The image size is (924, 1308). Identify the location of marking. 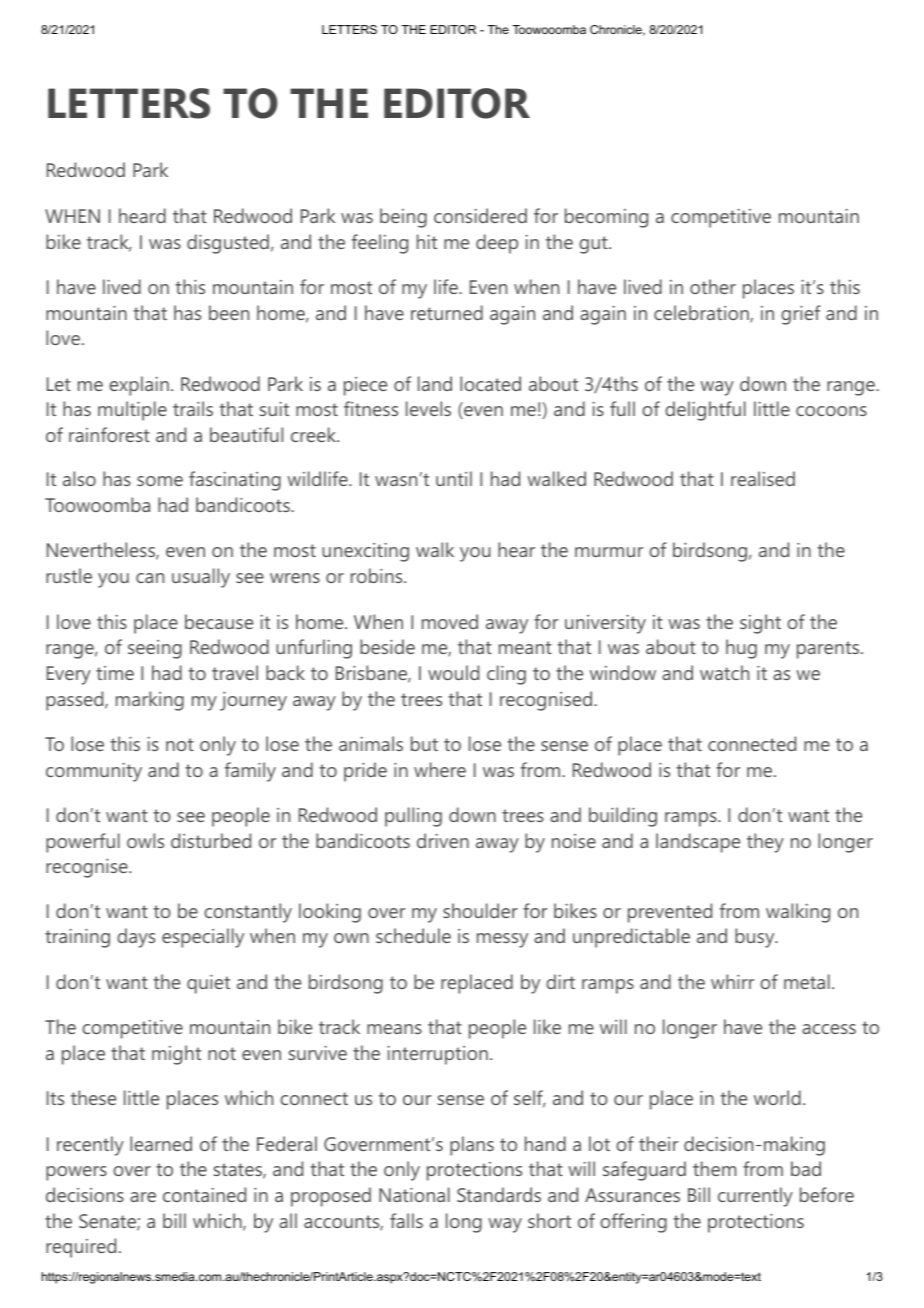
(150, 701).
